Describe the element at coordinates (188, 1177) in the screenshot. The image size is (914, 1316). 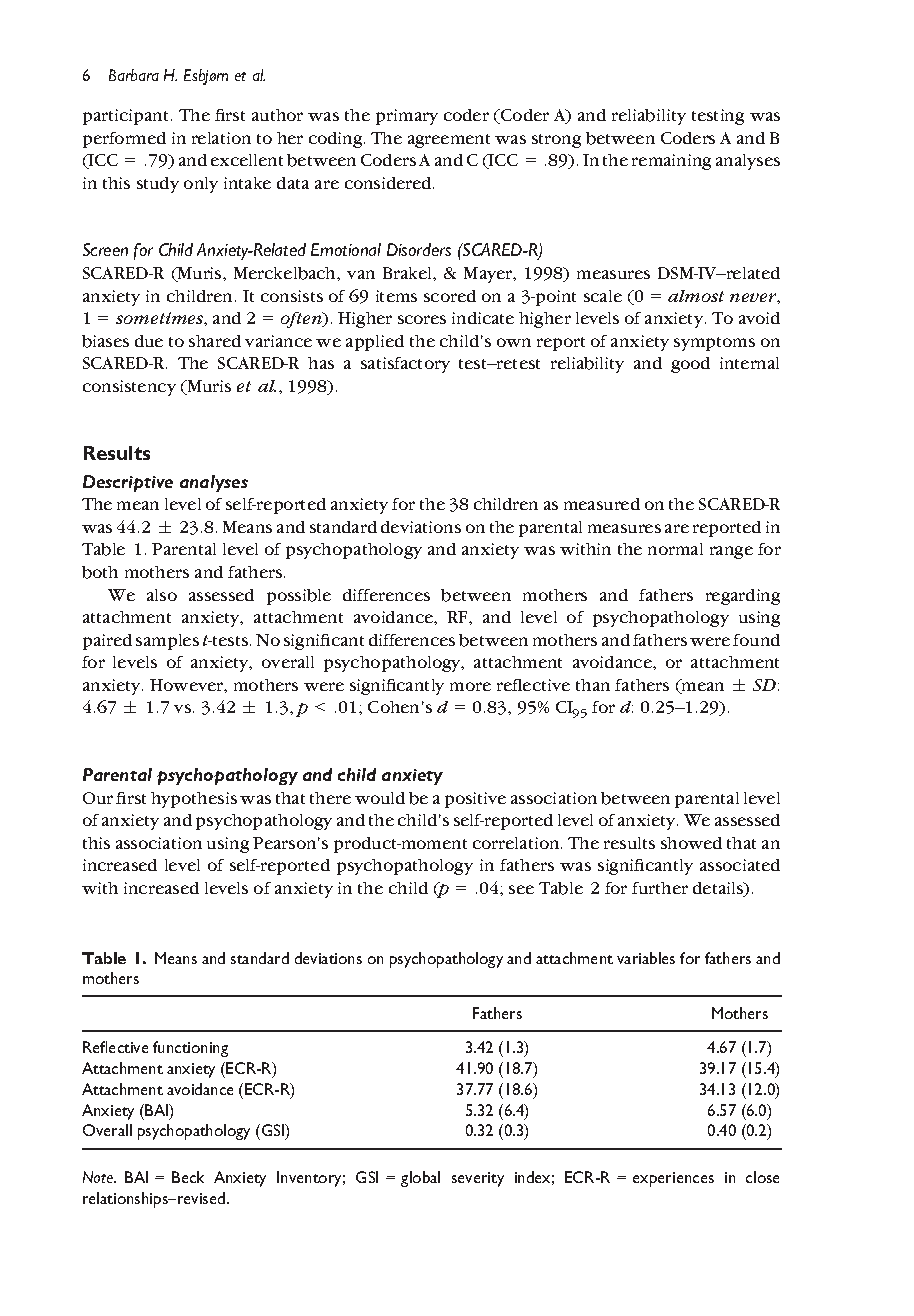
I see `Beck` at that location.
